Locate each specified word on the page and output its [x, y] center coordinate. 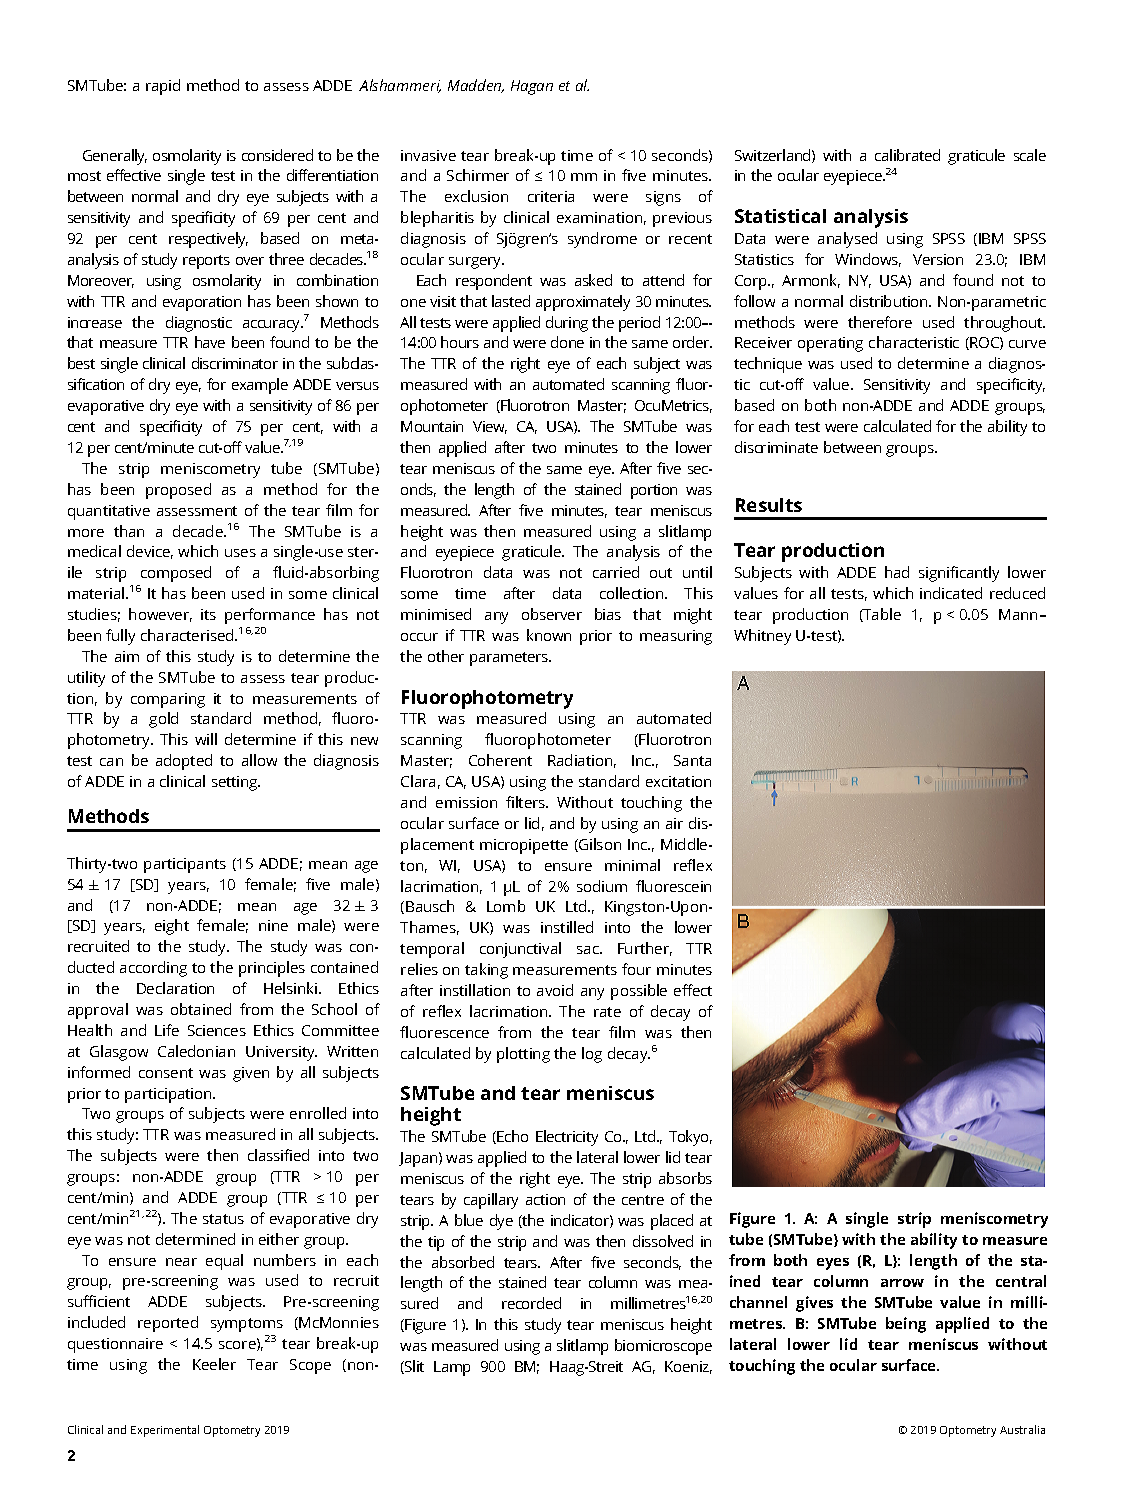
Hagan [532, 87]
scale [1030, 155]
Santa [692, 760]
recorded [531, 1303]
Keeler [214, 1364]
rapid [163, 87]
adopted [184, 762]
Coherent [500, 760]
